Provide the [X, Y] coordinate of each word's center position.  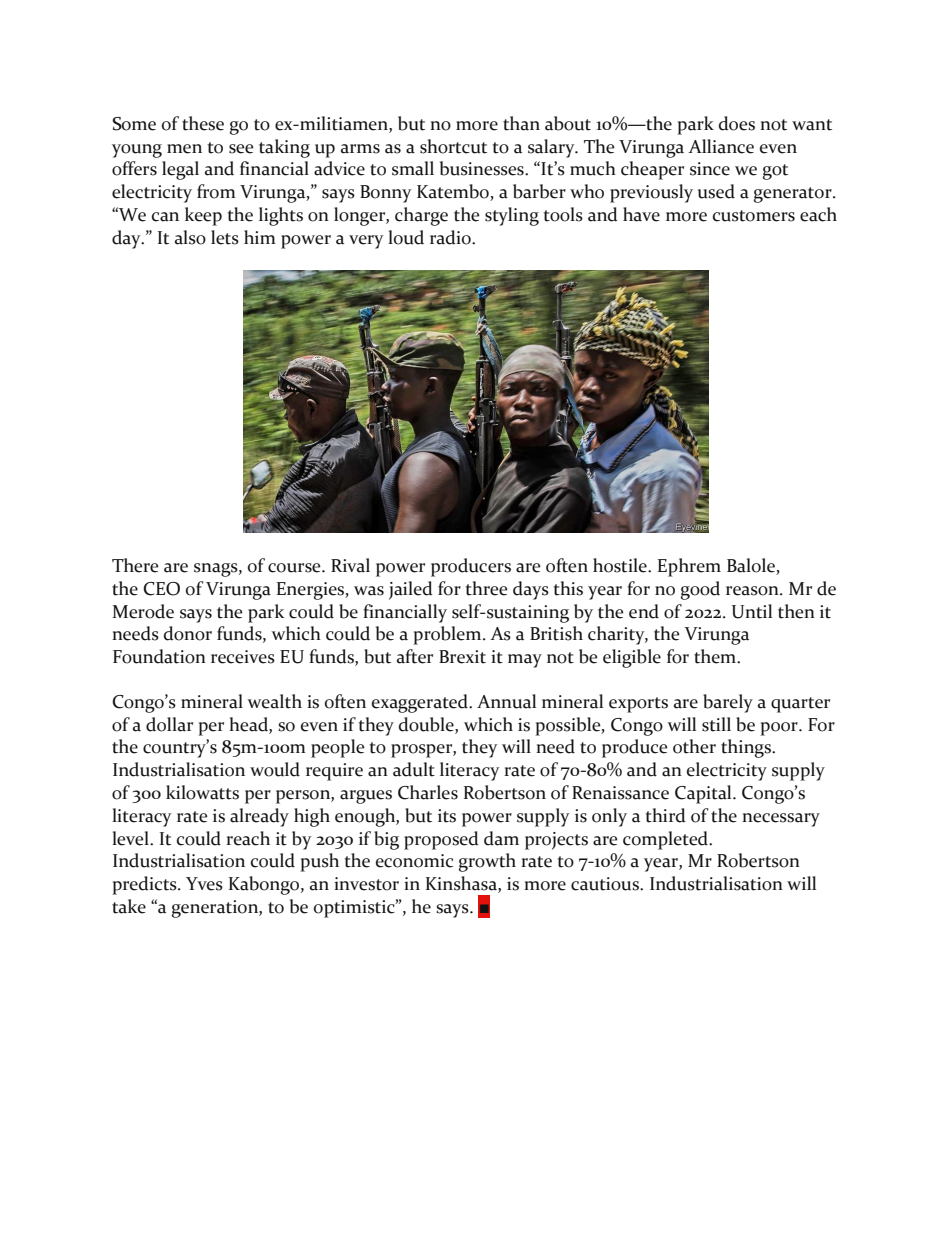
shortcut [453, 146]
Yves [204, 884]
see [241, 149]
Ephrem [689, 567]
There [135, 565]
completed [667, 840]
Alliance [721, 146]
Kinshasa [462, 884]
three [486, 588]
